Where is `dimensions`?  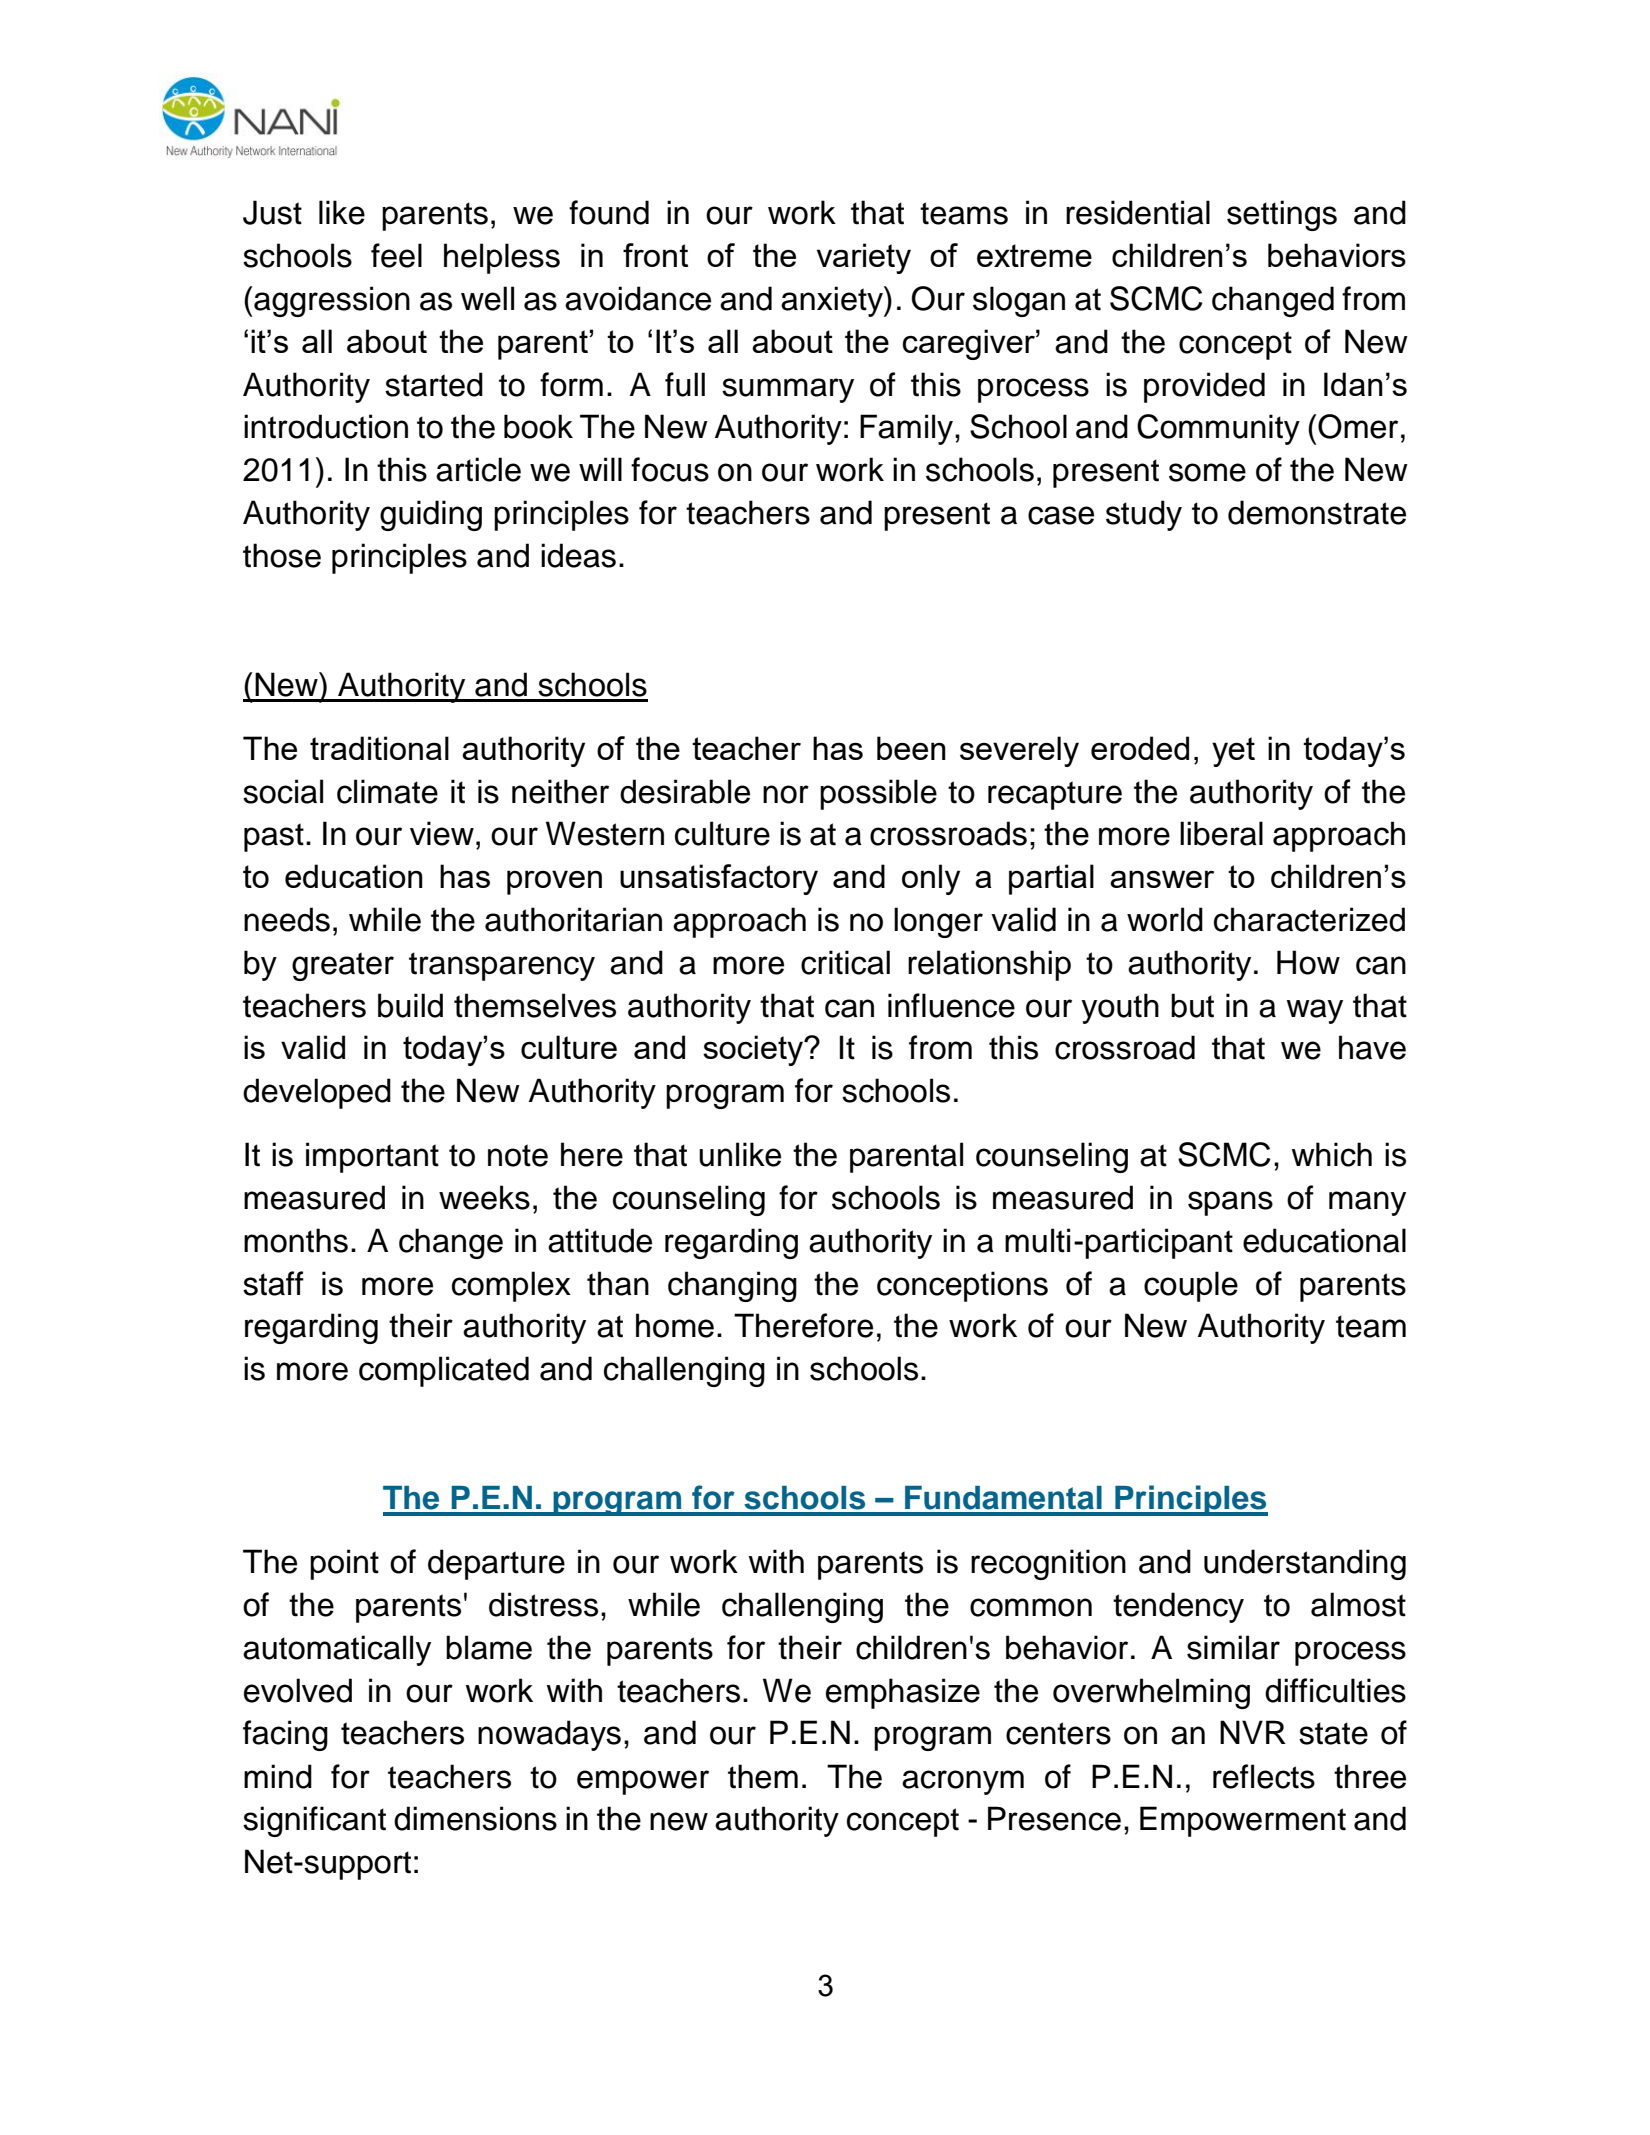 dimensions is located at coordinates (475, 1818).
